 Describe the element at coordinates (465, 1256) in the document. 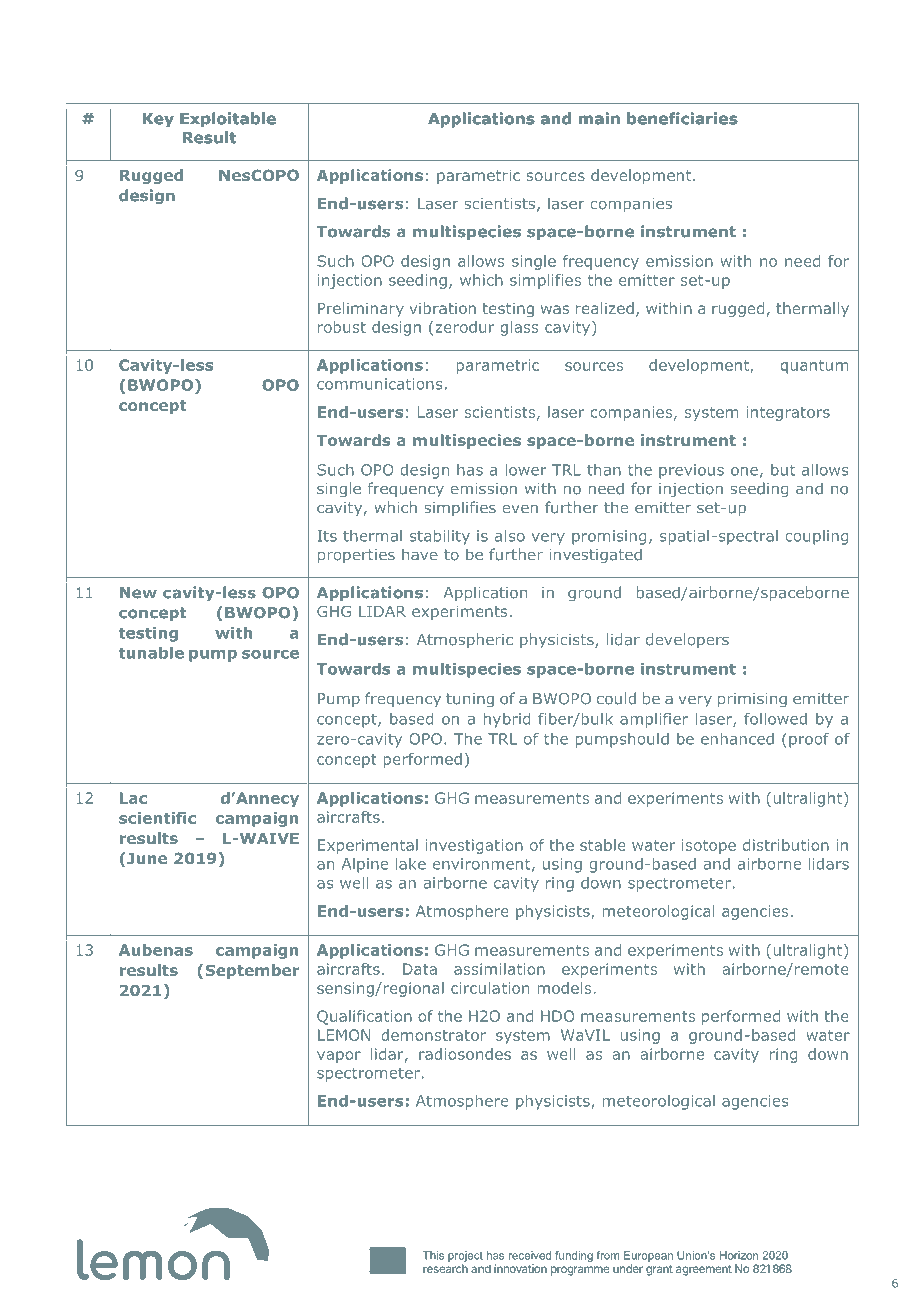

I see `project` at that location.
